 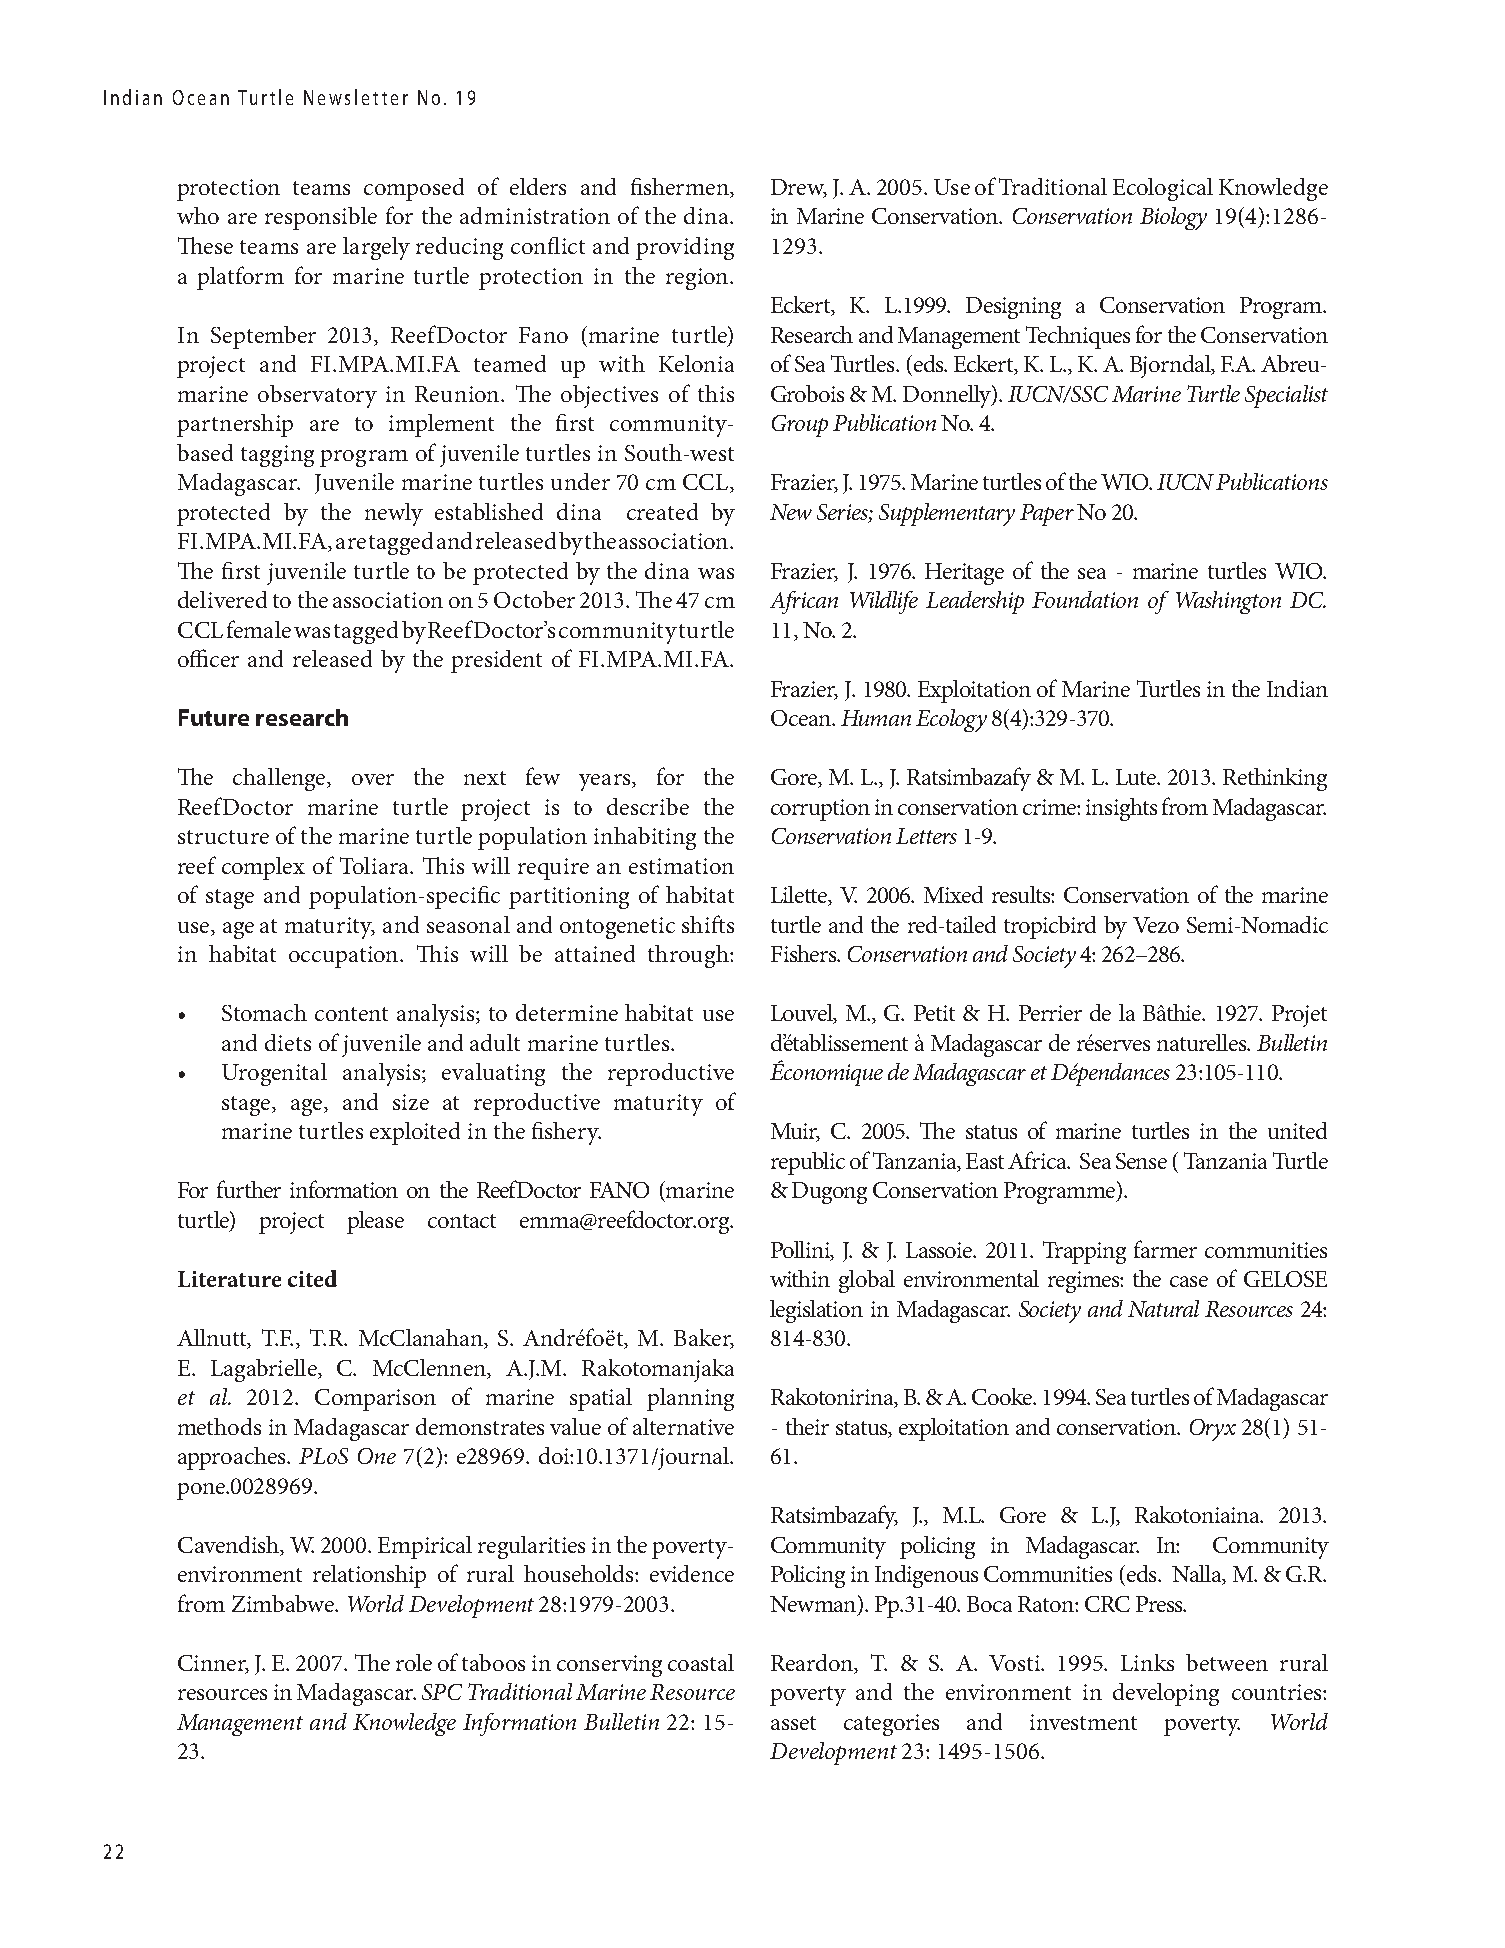 What do you see at coordinates (1173, 218) in the screenshot?
I see `Biology` at bounding box center [1173, 218].
